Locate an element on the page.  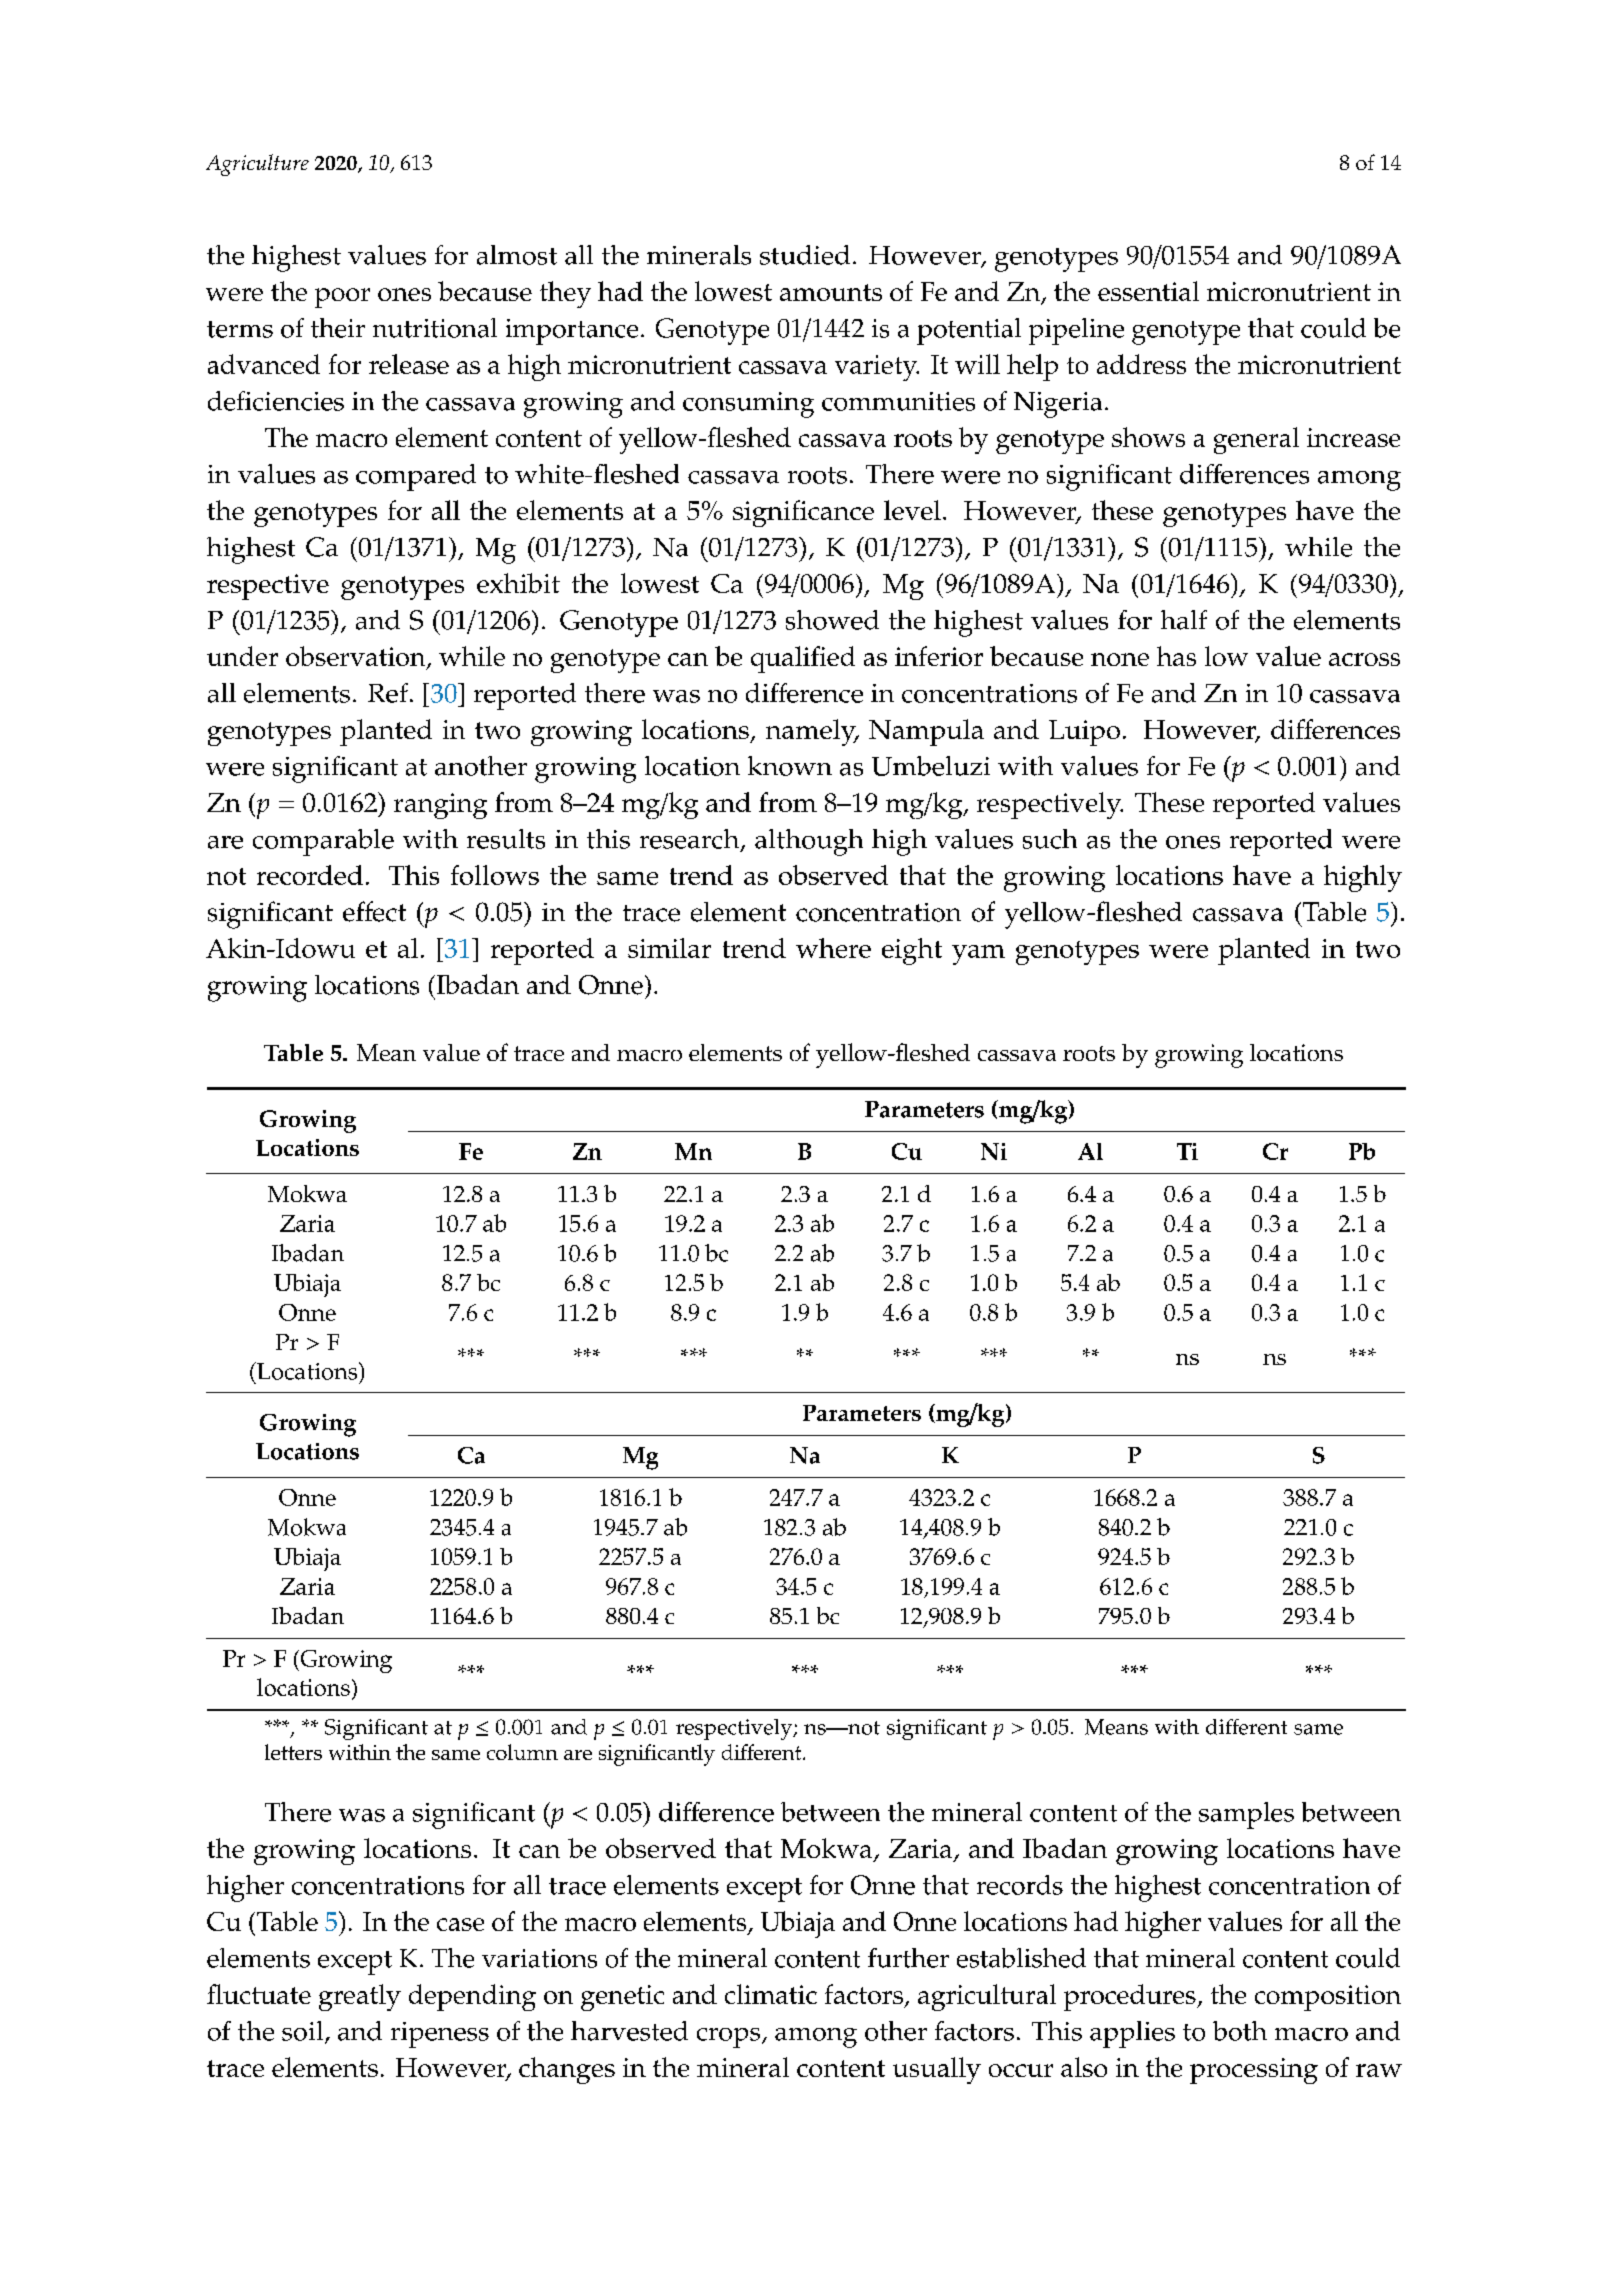
such is located at coordinates (1050, 839).
